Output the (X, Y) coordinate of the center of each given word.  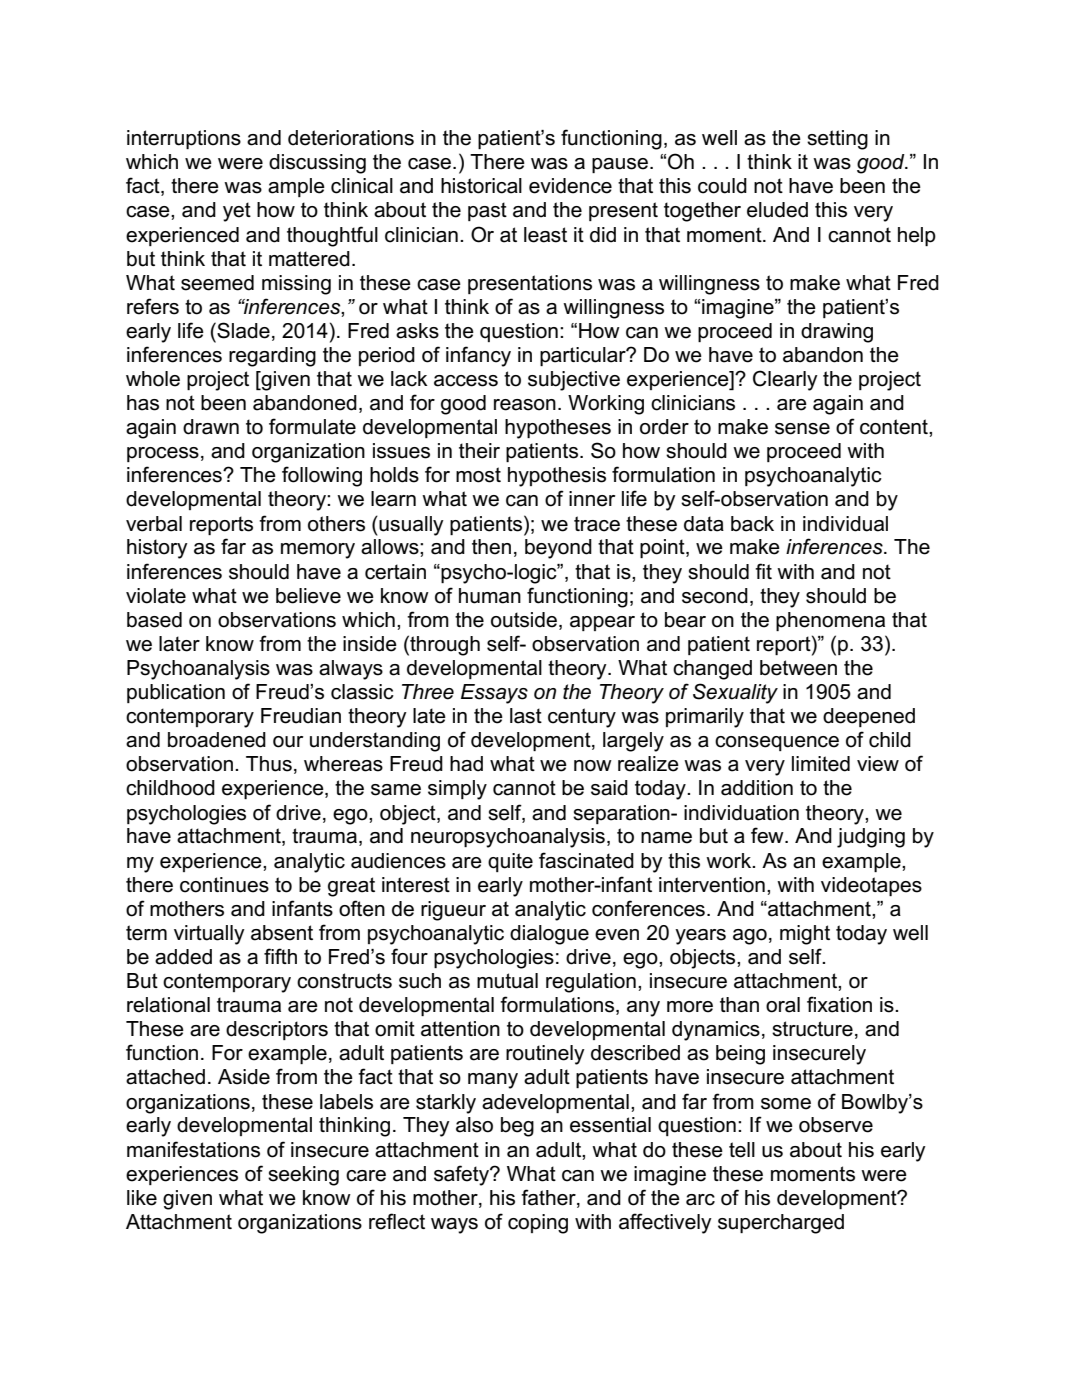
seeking (303, 1176)
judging (871, 838)
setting (837, 140)
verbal (154, 524)
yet (237, 212)
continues (224, 885)
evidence (570, 186)
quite (510, 862)
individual (845, 524)
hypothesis (557, 477)
